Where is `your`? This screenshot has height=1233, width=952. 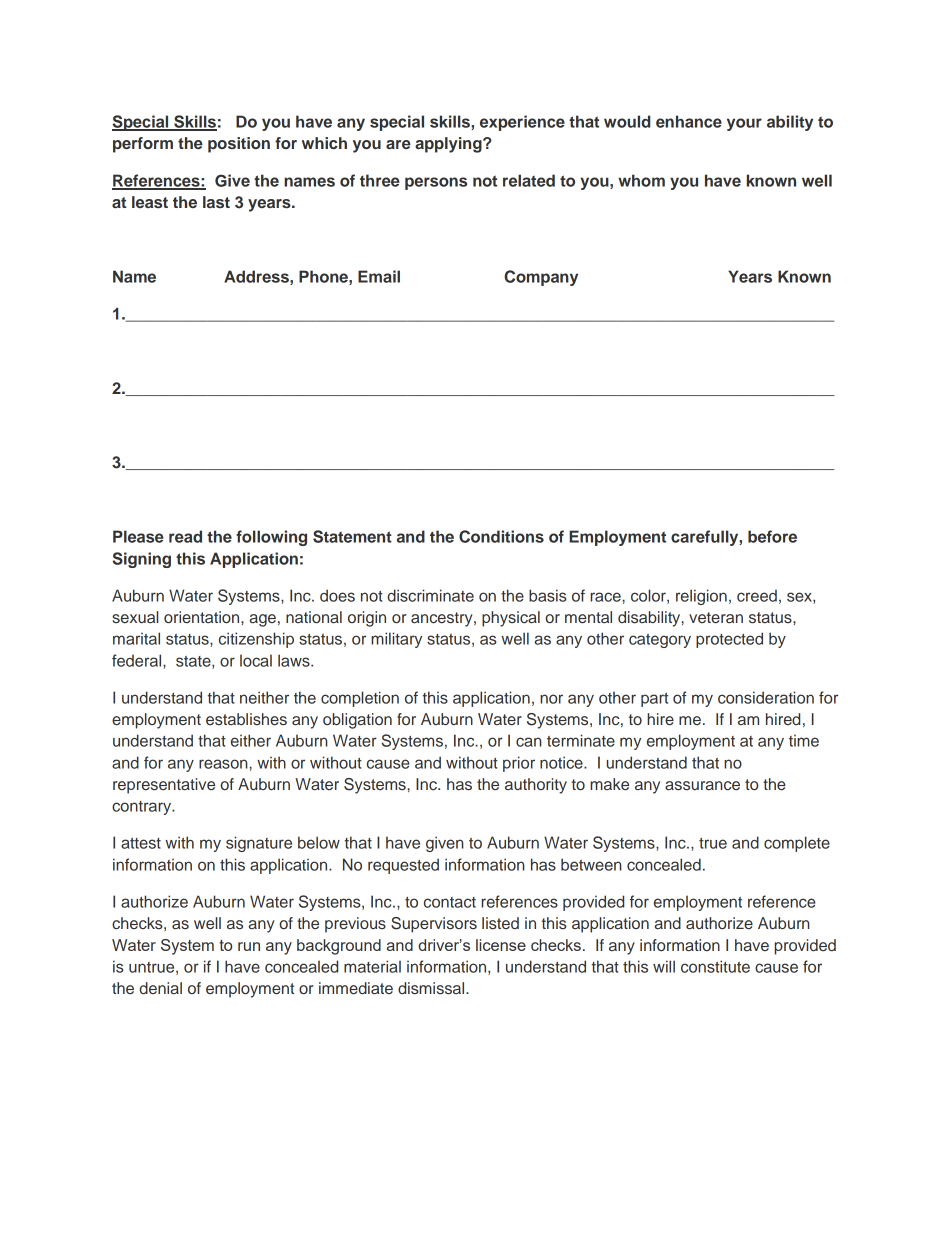
your is located at coordinates (744, 124).
